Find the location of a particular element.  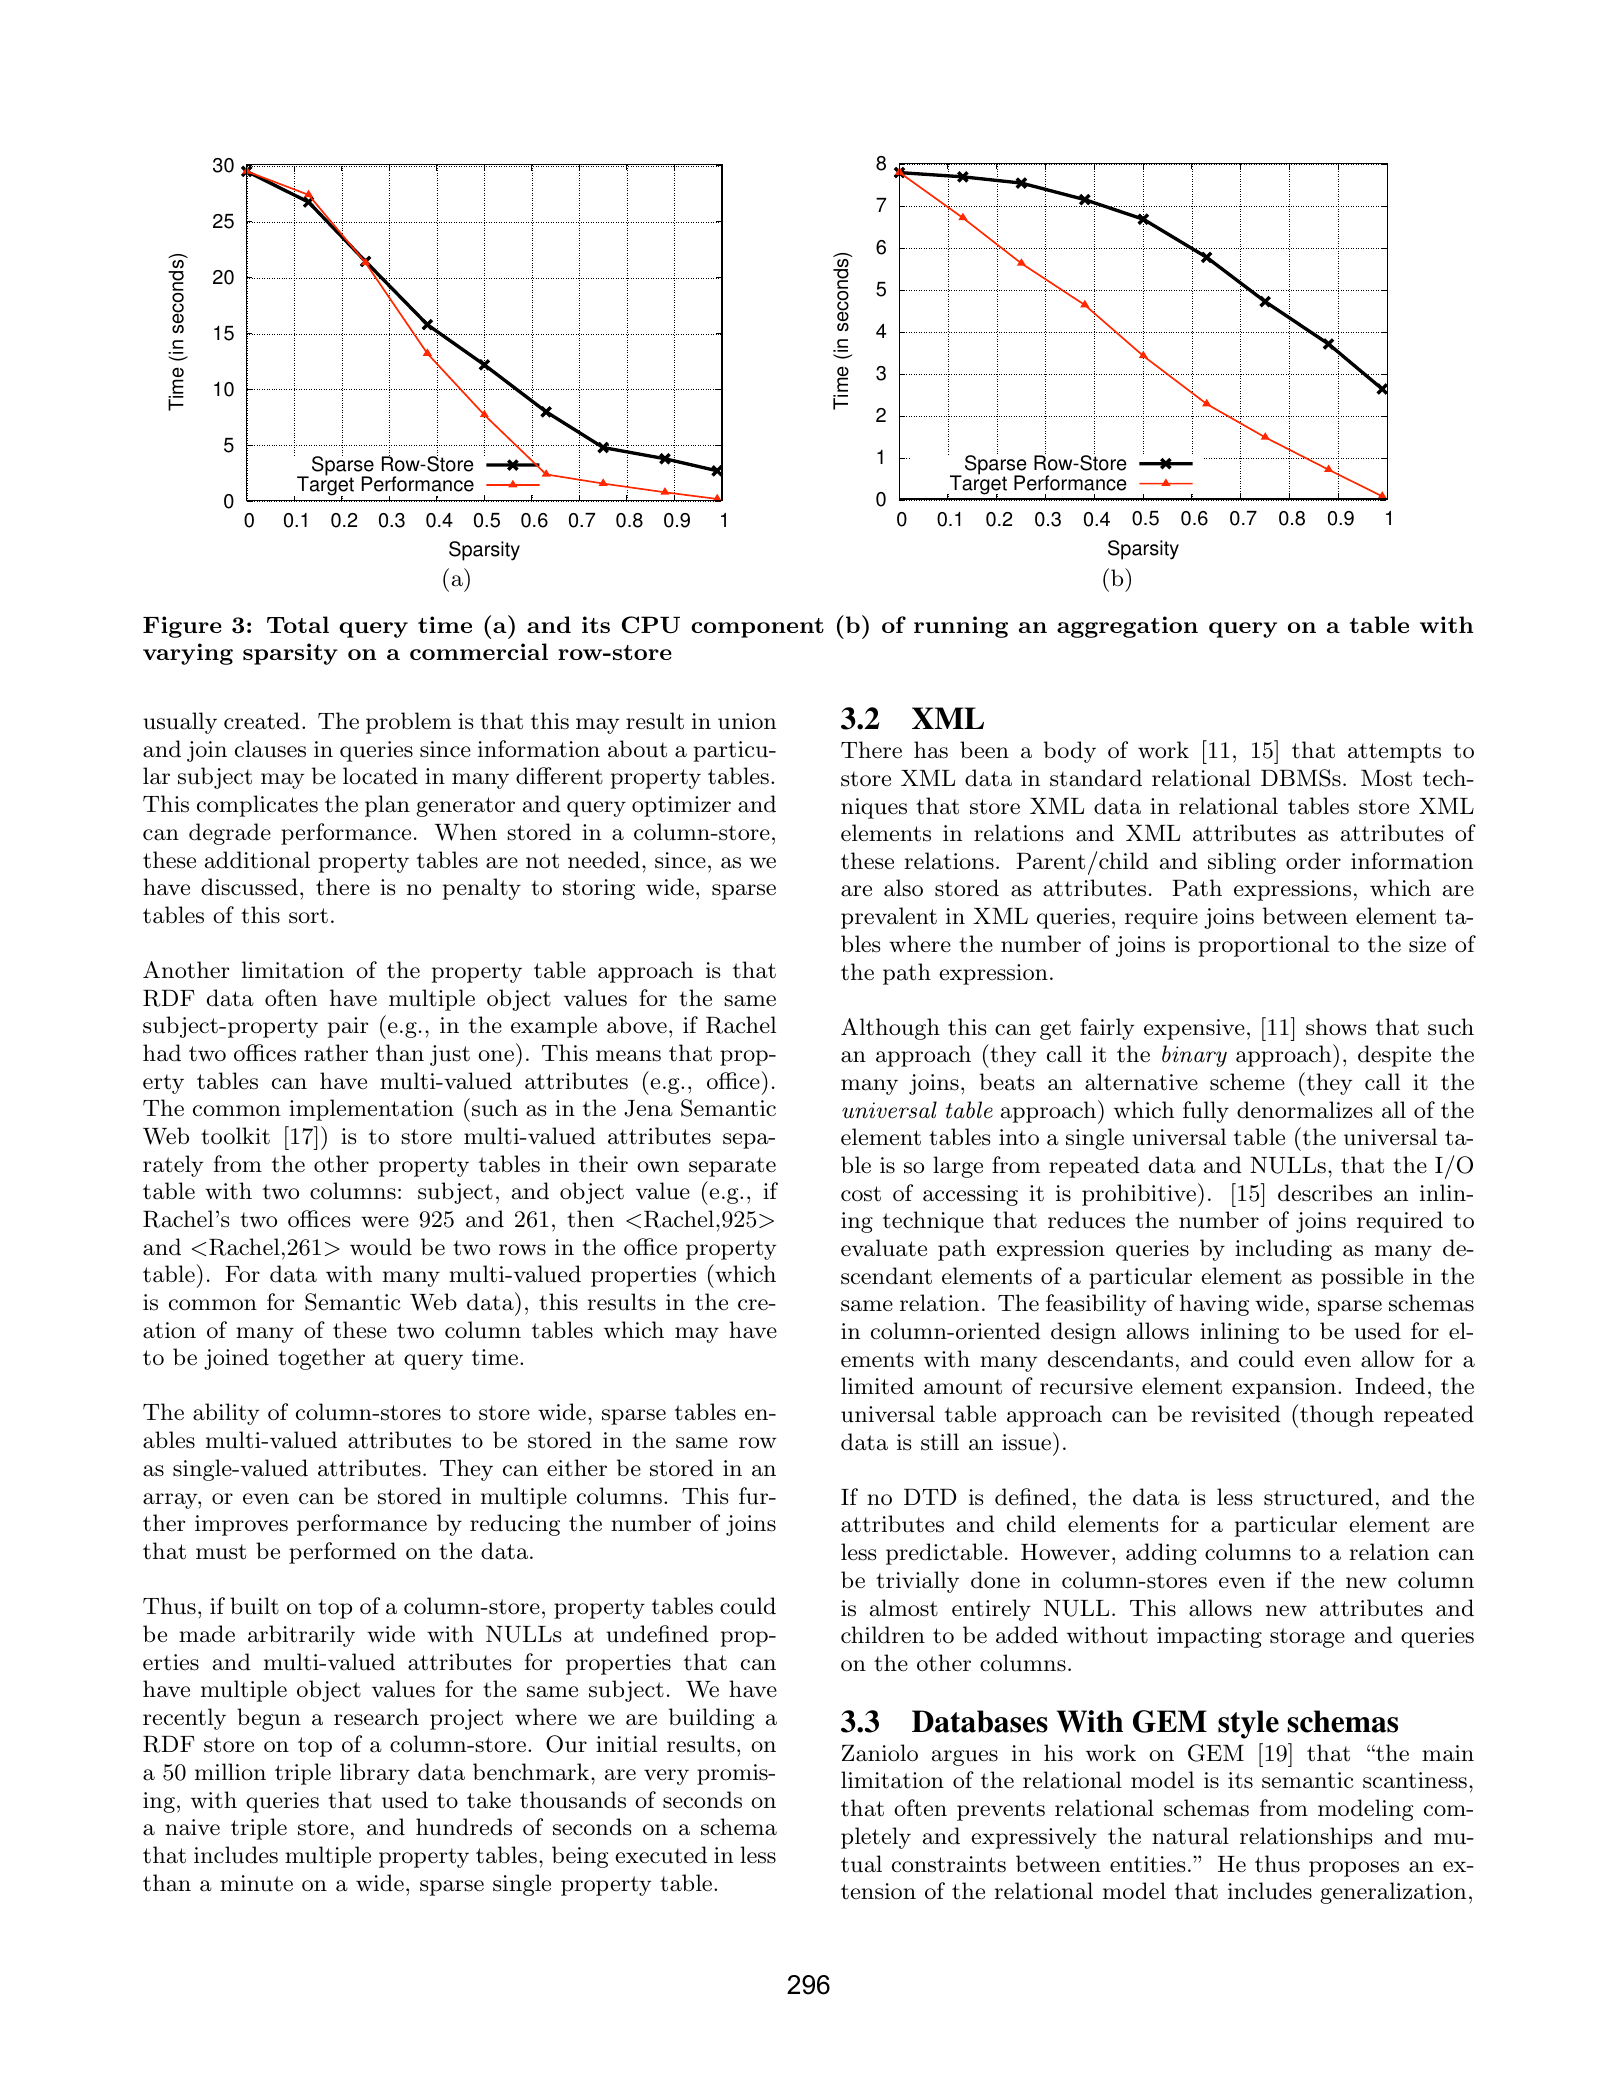

including is located at coordinates (1283, 1250).
